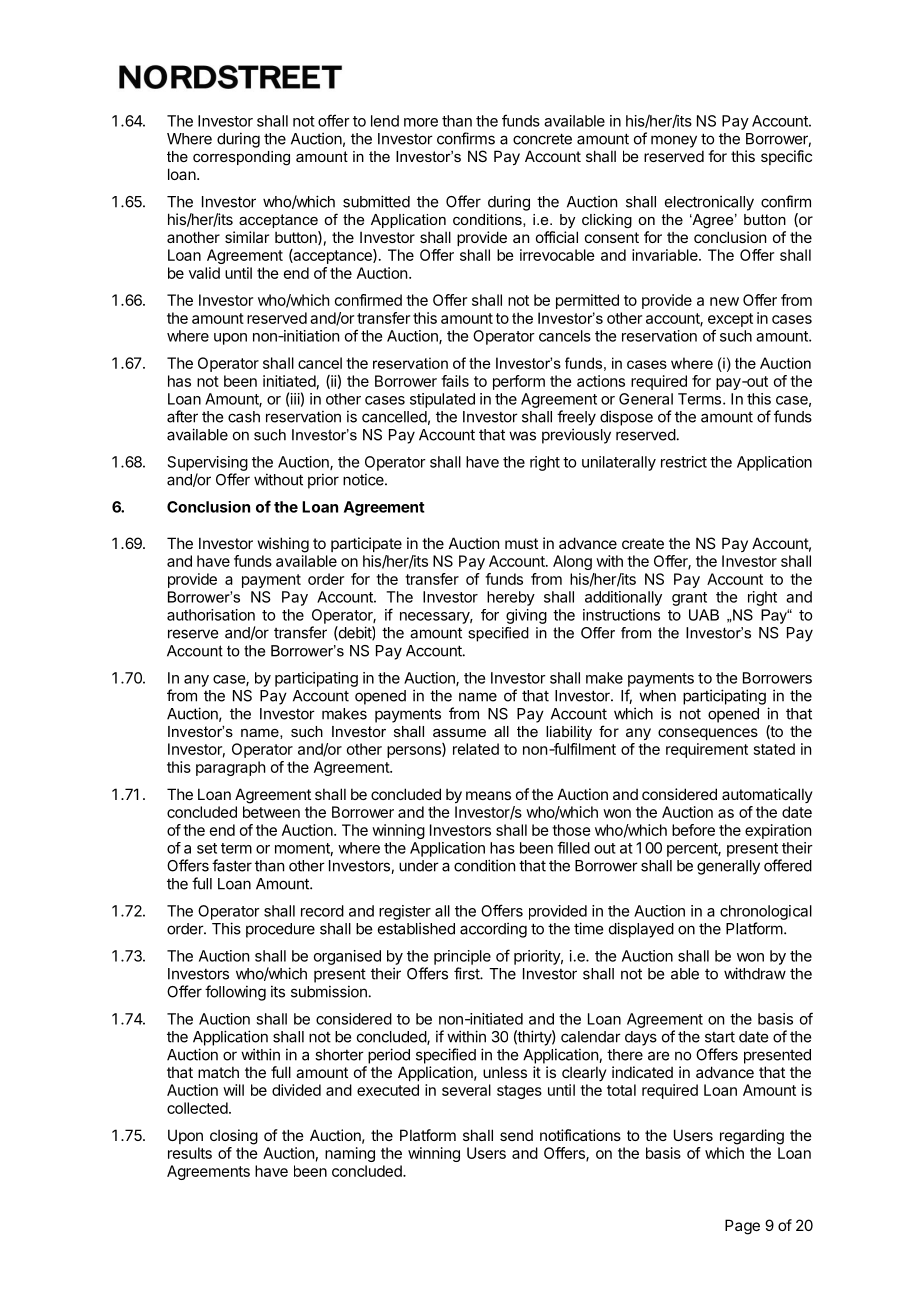 The height and width of the document is (1308, 924). Describe the element at coordinates (693, 830) in the document. I see `before` at that location.
